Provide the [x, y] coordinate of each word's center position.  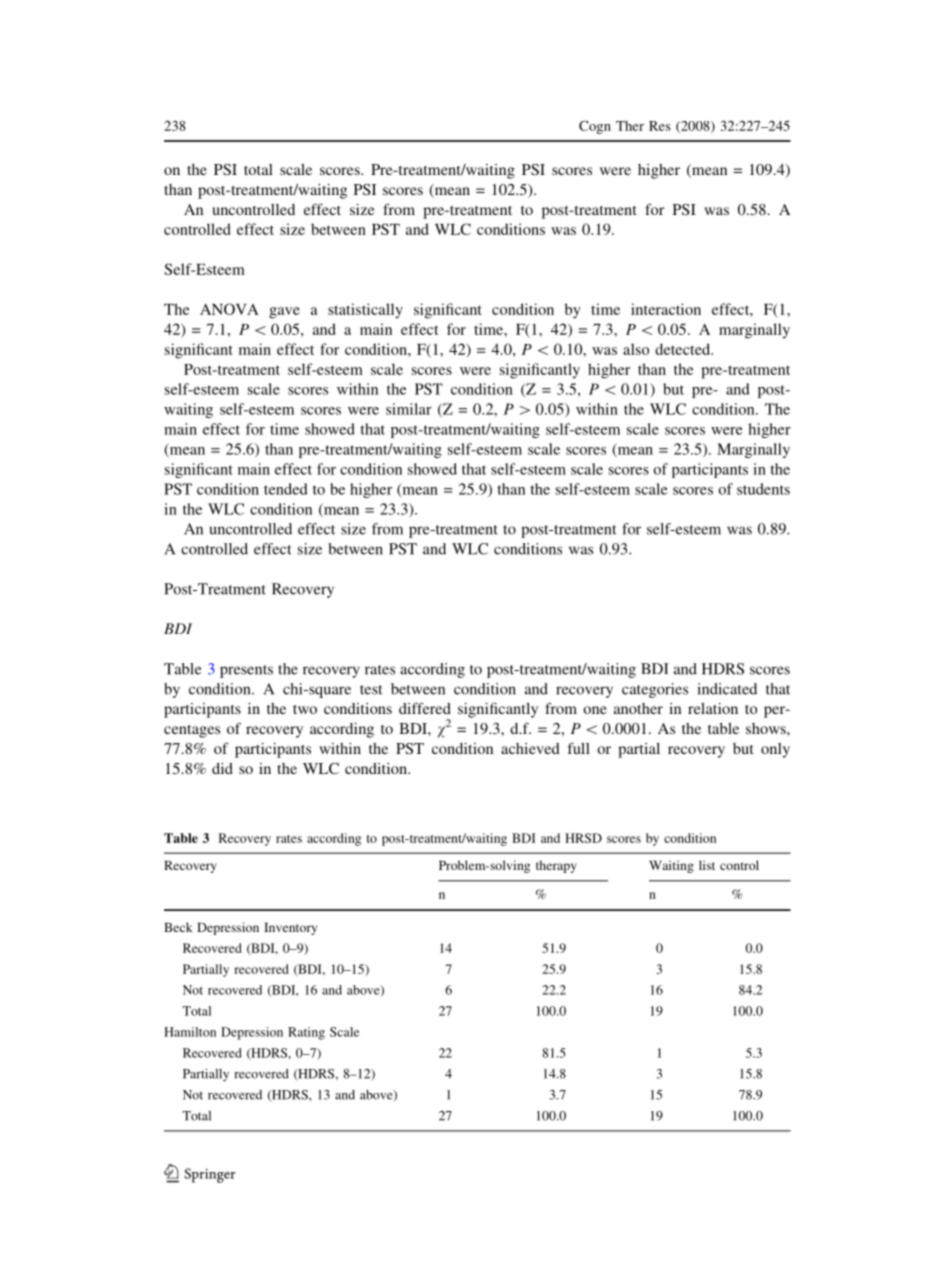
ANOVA [229, 309]
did [222, 768]
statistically [365, 311]
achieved [530, 748]
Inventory [290, 928]
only [775, 750]
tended [286, 489]
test [371, 690]
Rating [306, 1033]
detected [684, 349]
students [763, 489]
